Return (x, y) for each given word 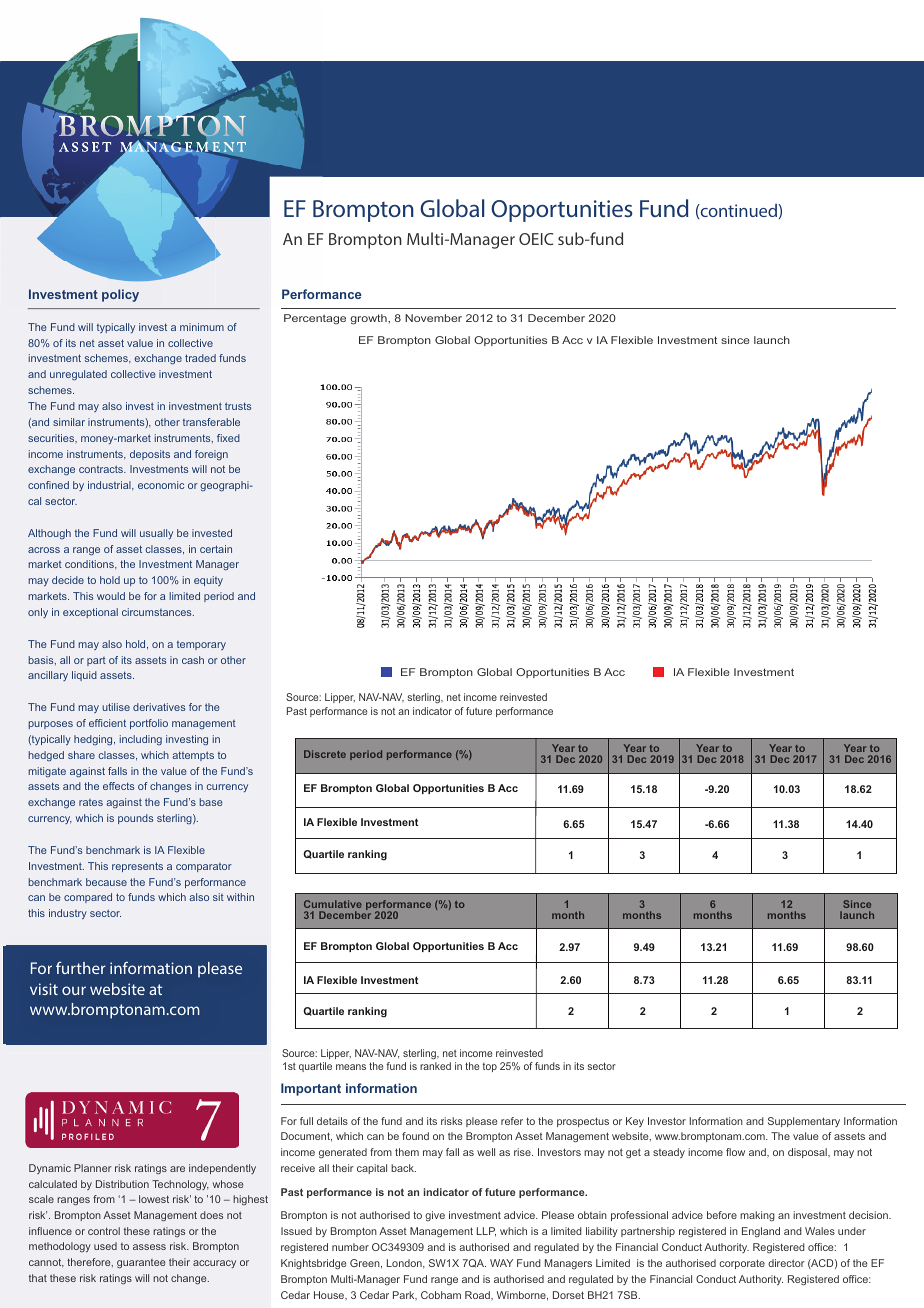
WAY (501, 1263)
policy (120, 295)
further (81, 968)
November (433, 318)
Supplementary (804, 1122)
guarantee (141, 1263)
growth (369, 319)
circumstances (158, 612)
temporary (201, 645)
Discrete (325, 754)
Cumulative (333, 906)
